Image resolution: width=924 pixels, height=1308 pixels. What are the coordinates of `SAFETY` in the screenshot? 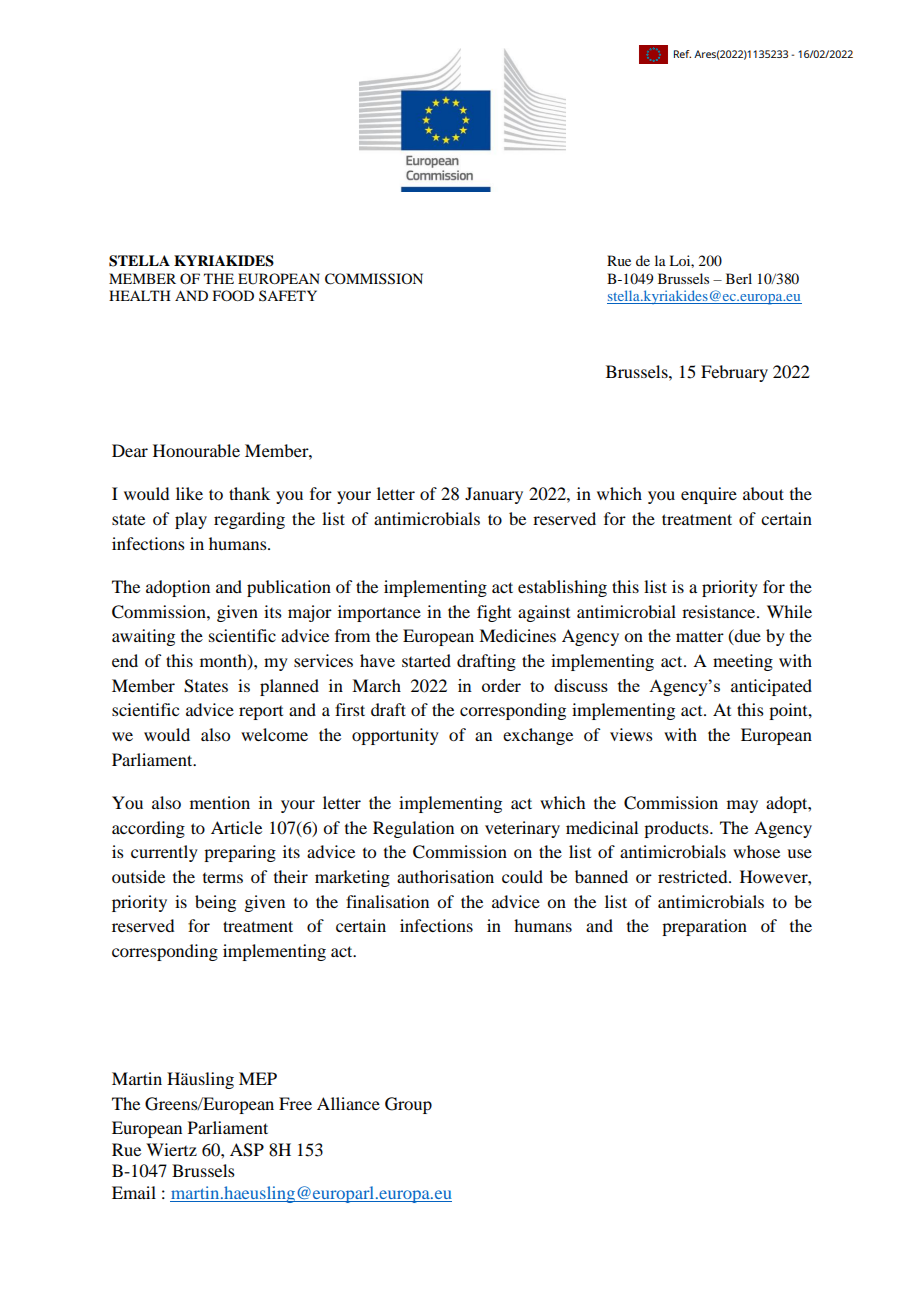 It's located at (288, 295).
